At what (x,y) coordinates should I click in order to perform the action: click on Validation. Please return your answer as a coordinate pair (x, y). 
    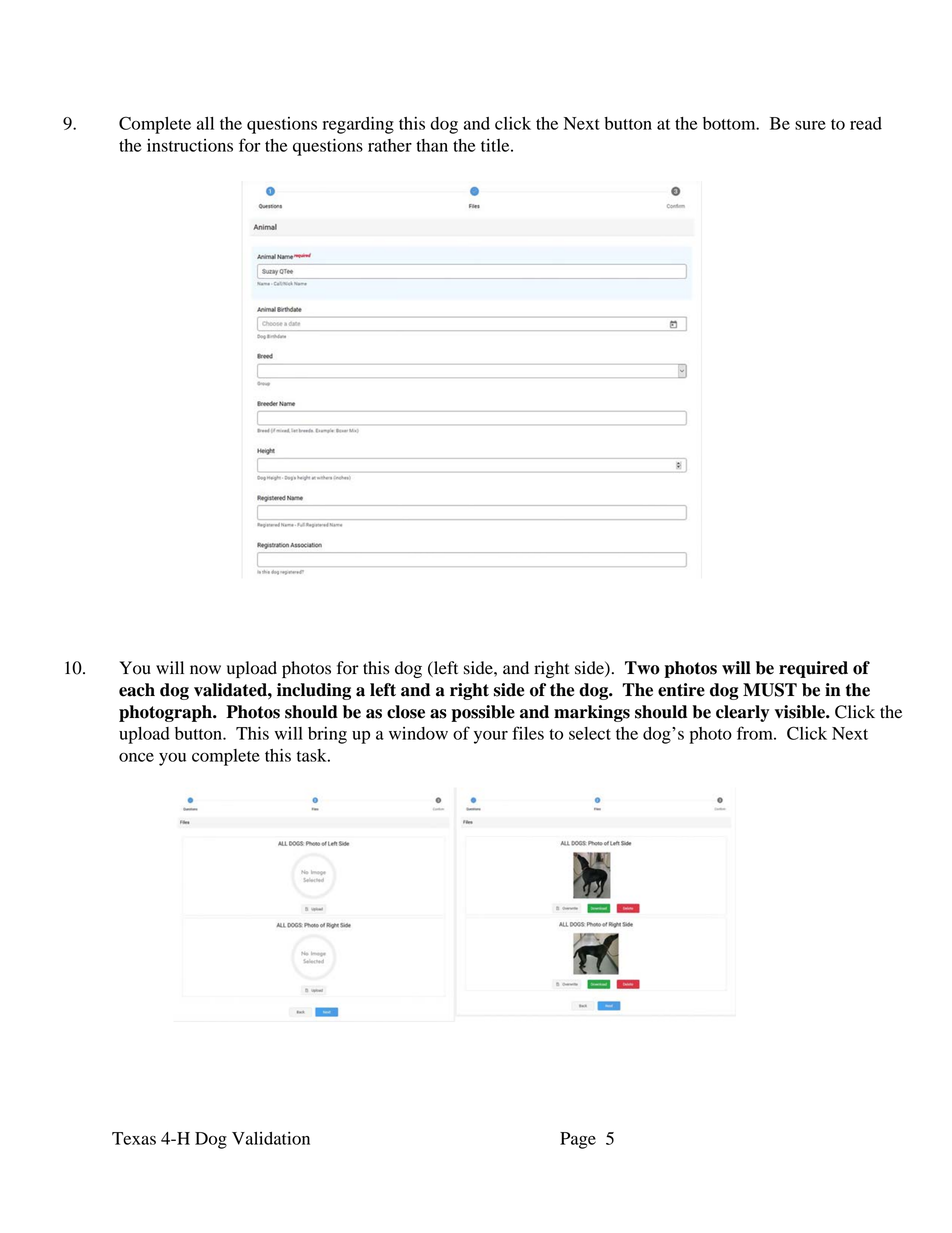
    Looking at the image, I should click on (271, 1138).
